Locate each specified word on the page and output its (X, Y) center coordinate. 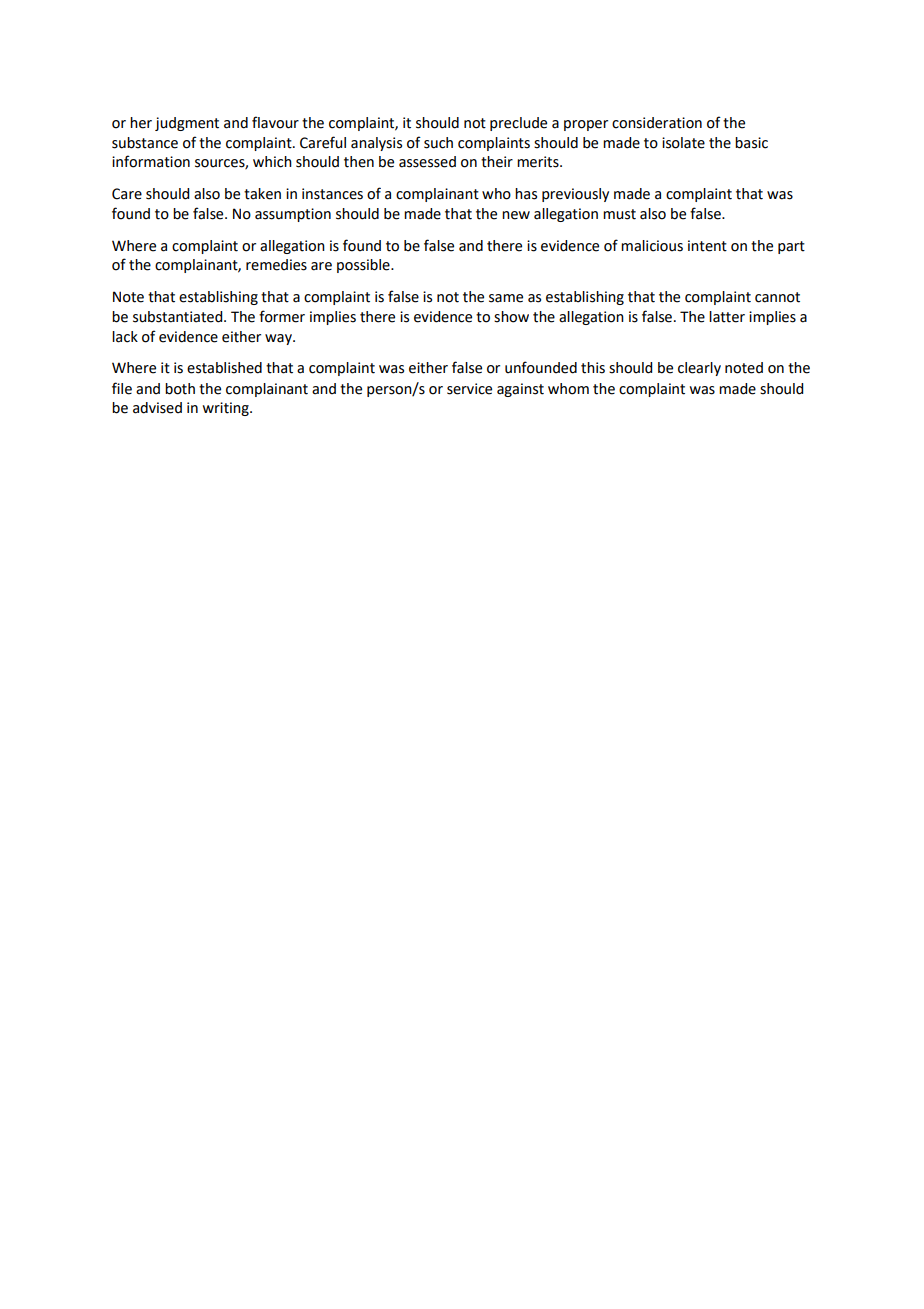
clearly (699, 369)
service (469, 389)
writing (227, 409)
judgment (187, 124)
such (438, 143)
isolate (683, 143)
